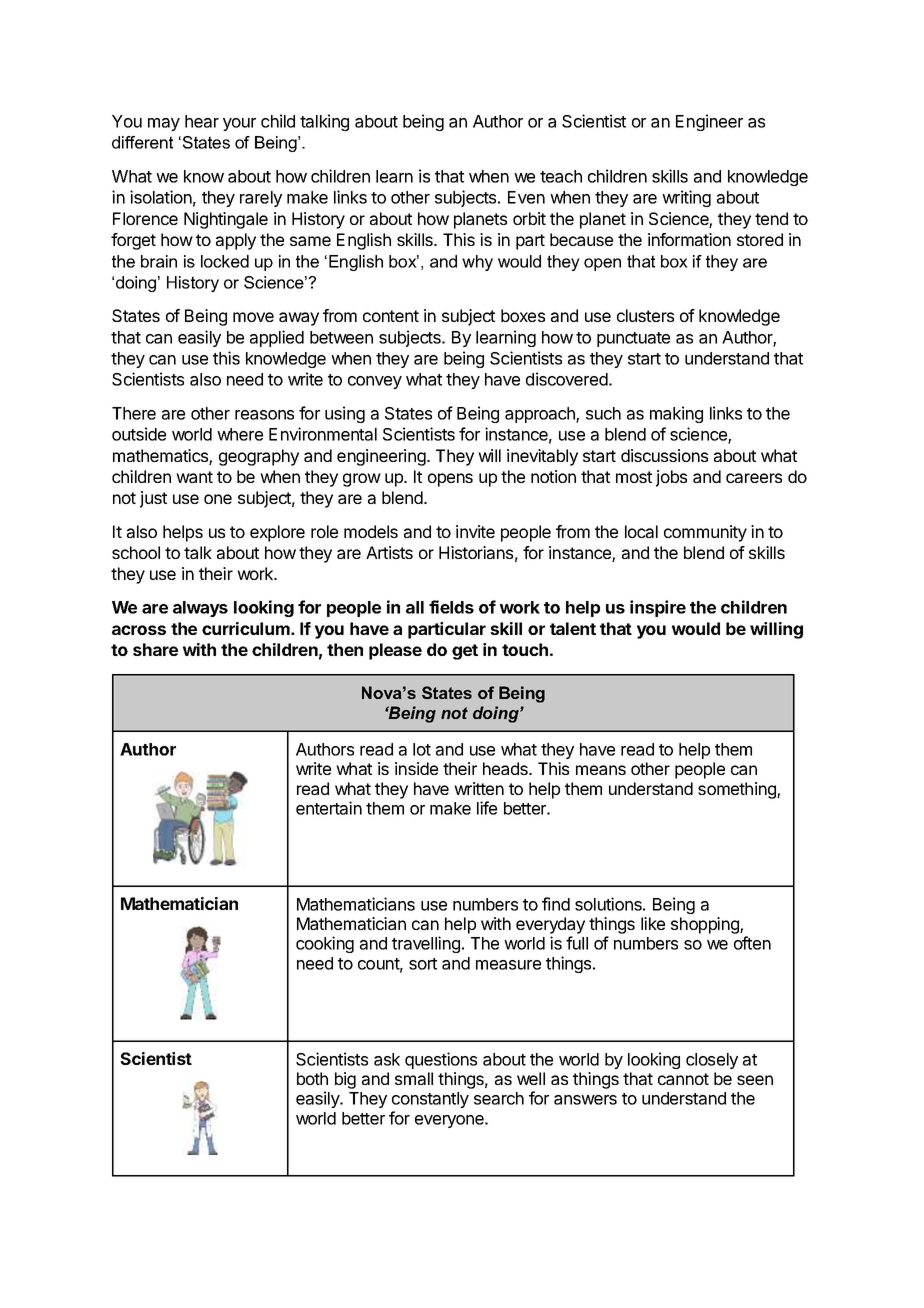 The image size is (924, 1308). What do you see at coordinates (542, 457) in the image?
I see `inevitably` at bounding box center [542, 457].
